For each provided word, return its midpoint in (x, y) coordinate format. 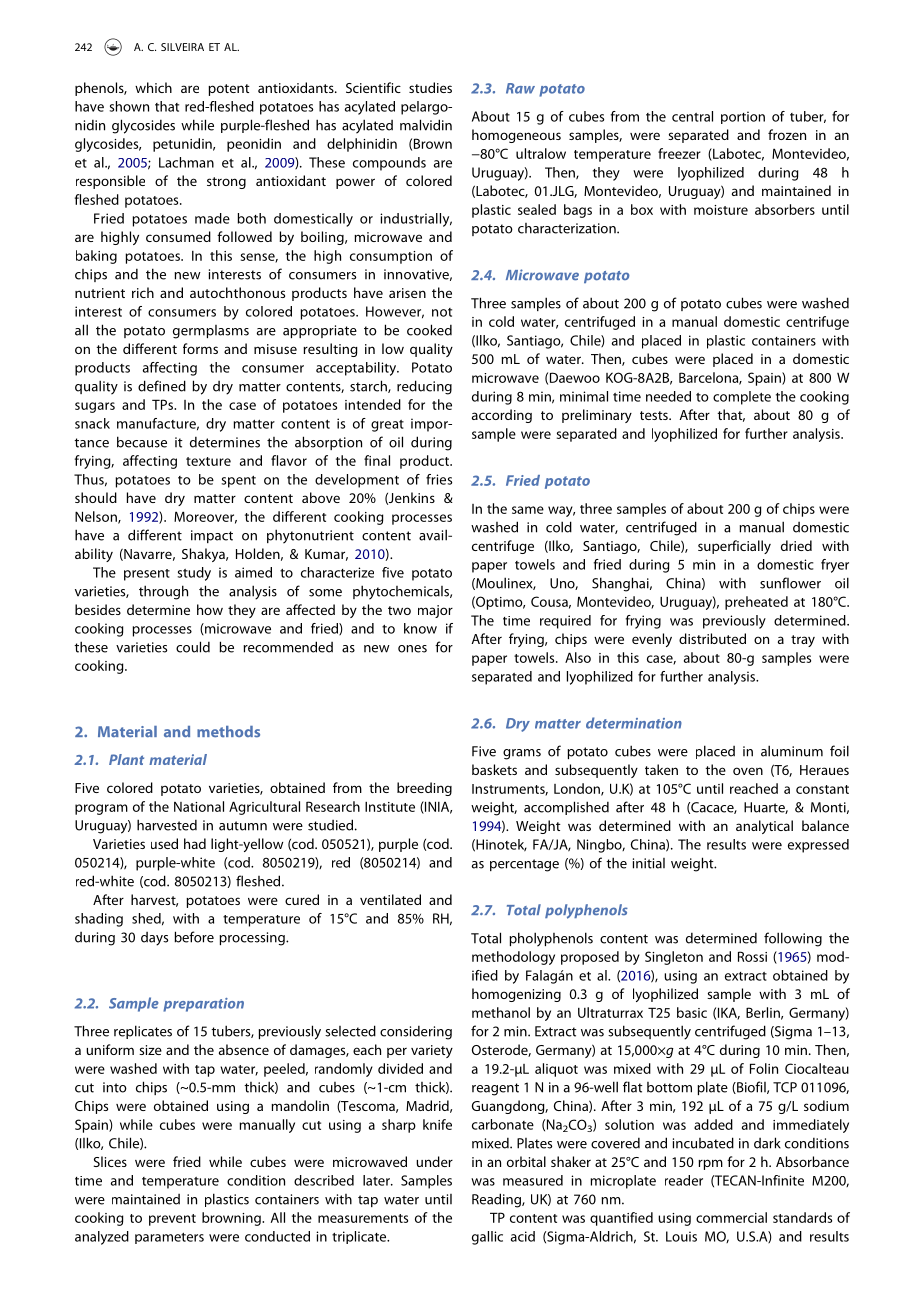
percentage (524, 865)
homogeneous (516, 136)
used (164, 843)
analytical (764, 827)
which (153, 87)
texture (208, 461)
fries (439, 479)
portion (743, 117)
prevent (172, 1220)
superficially (734, 547)
